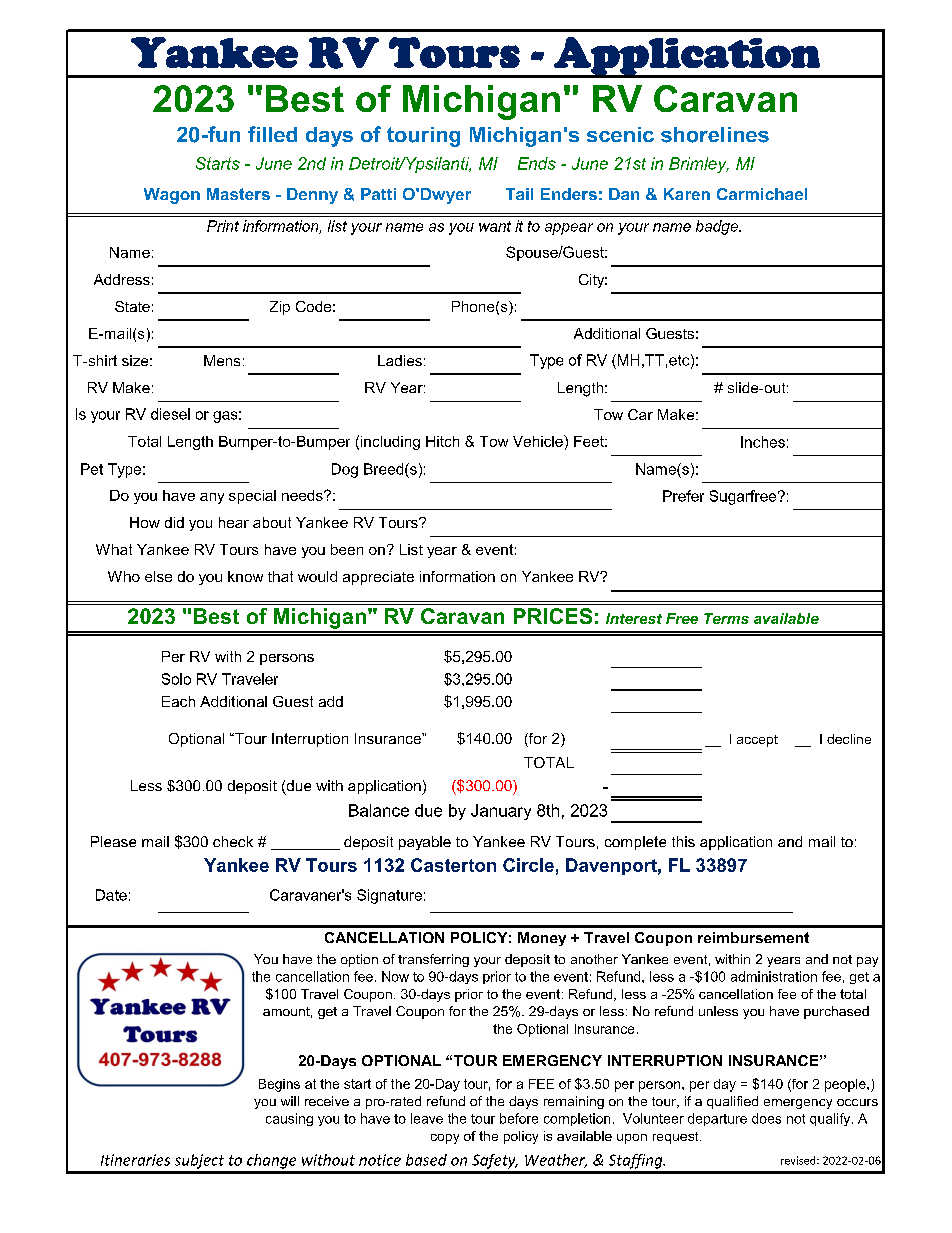 This screenshot has height=1233, width=952. What do you see at coordinates (537, 163) in the screenshot?
I see `Ends` at bounding box center [537, 163].
